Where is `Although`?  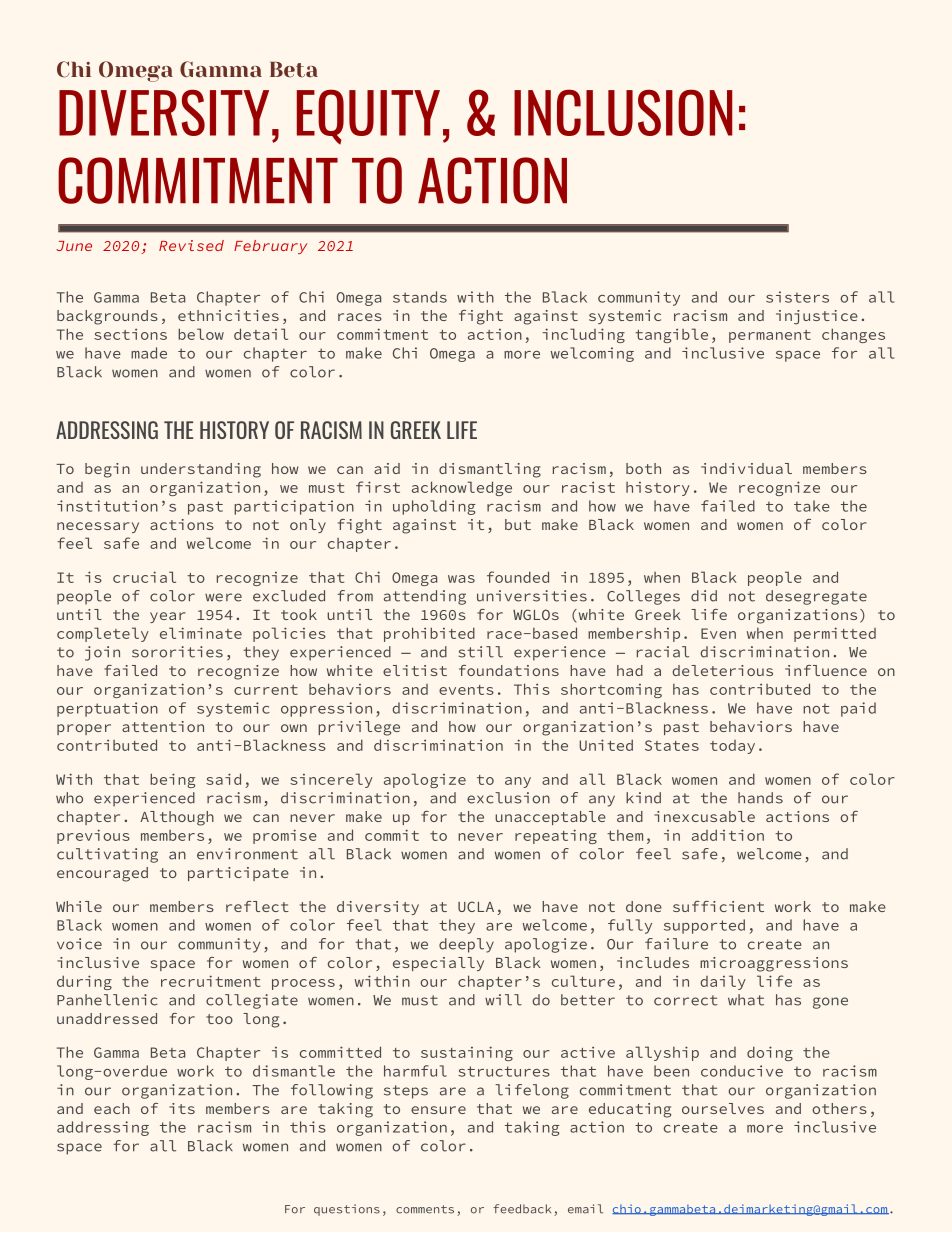
Although is located at coordinates (177, 818).
